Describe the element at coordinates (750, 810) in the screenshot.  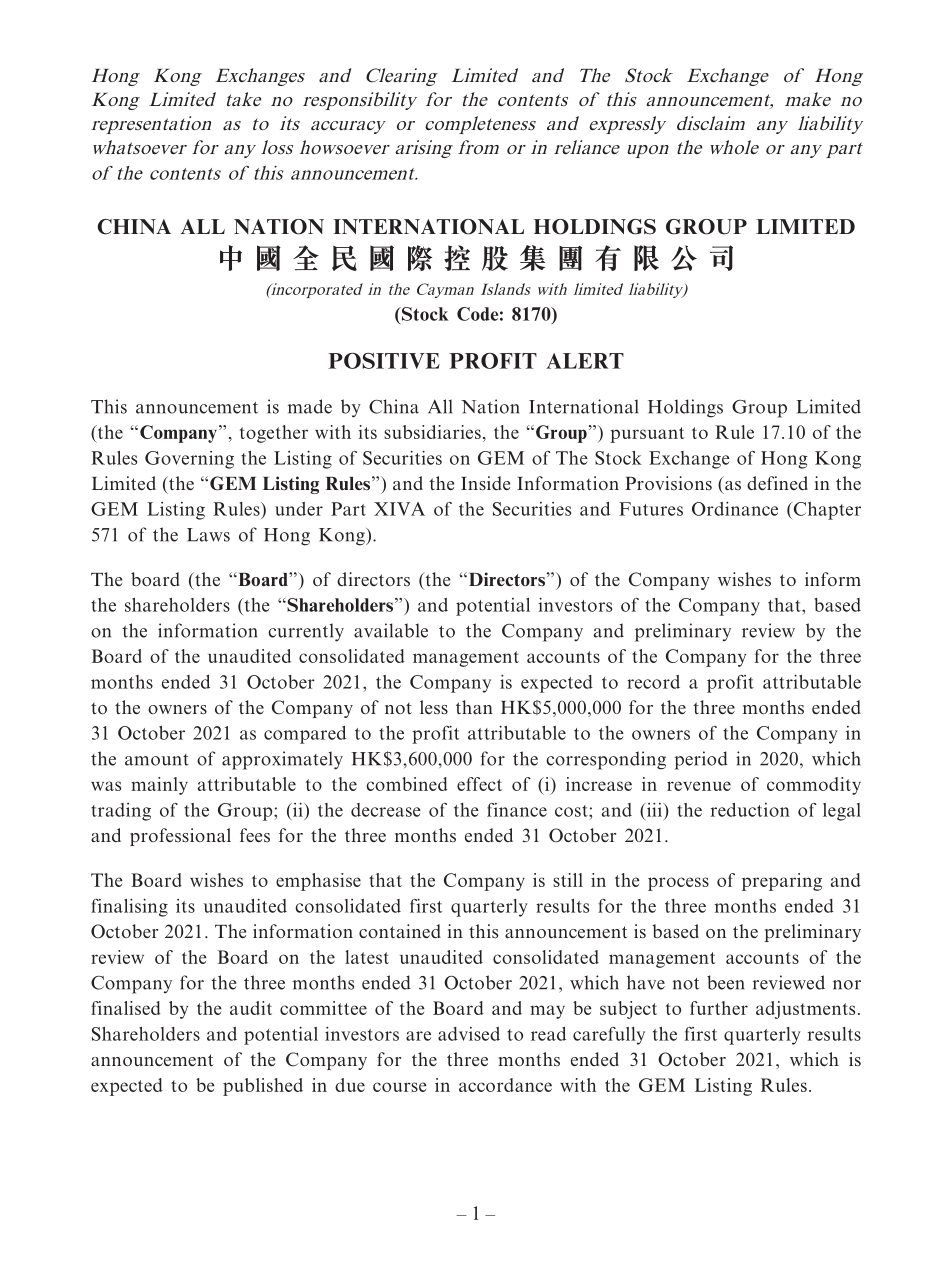
I see `reduction` at that location.
